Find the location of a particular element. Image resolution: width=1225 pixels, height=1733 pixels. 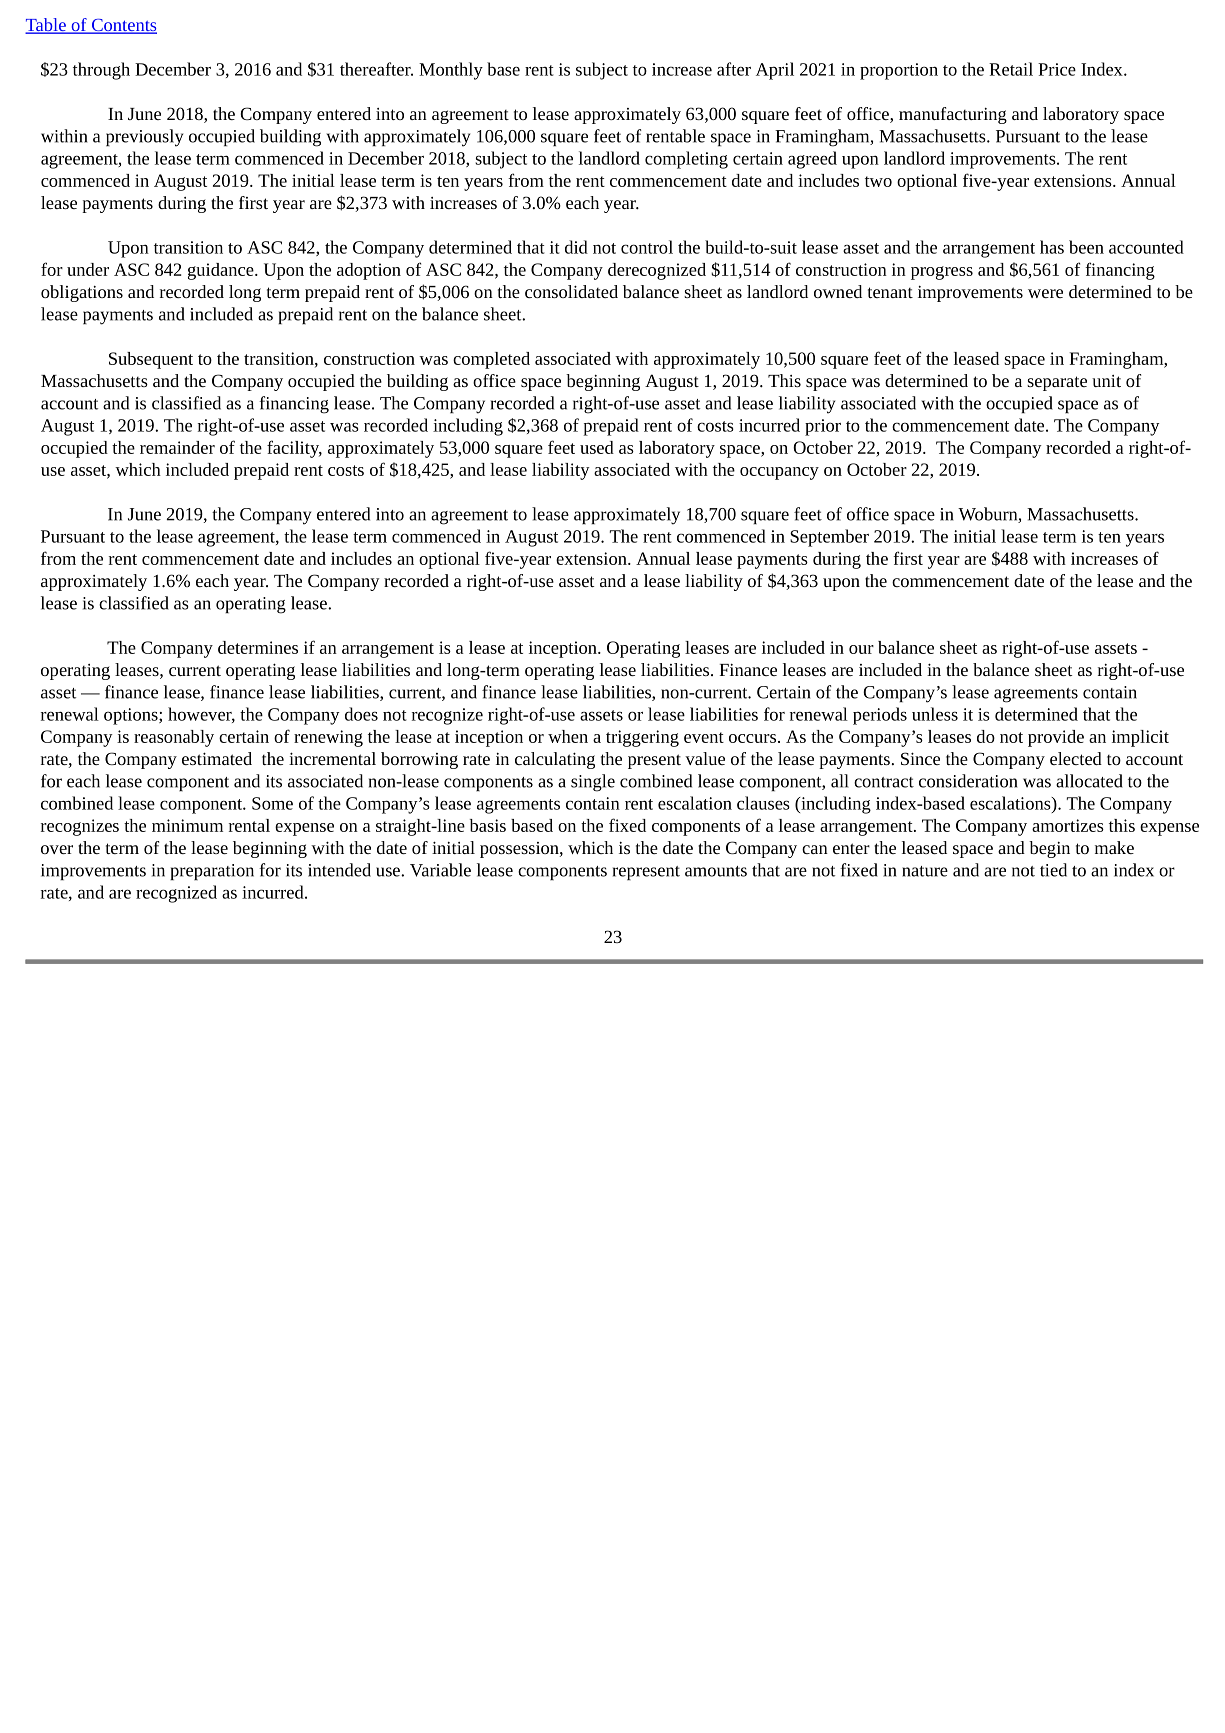

Subsequent is located at coordinates (151, 360).
